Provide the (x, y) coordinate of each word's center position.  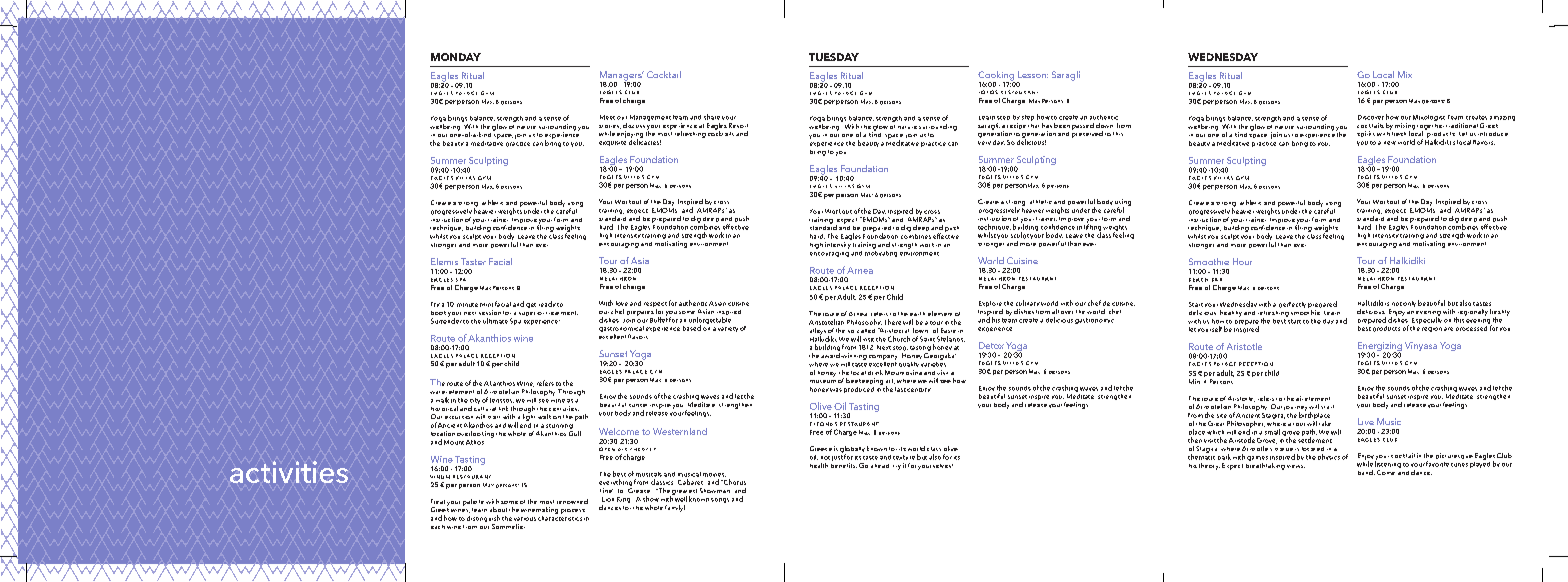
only (1409, 304)
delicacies (645, 141)
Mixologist (1429, 118)
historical (444, 408)
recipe (1016, 126)
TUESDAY (834, 57)
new (1390, 143)
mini (486, 305)
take (1325, 423)
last (900, 389)
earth (917, 314)
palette (473, 502)
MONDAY (456, 57)
